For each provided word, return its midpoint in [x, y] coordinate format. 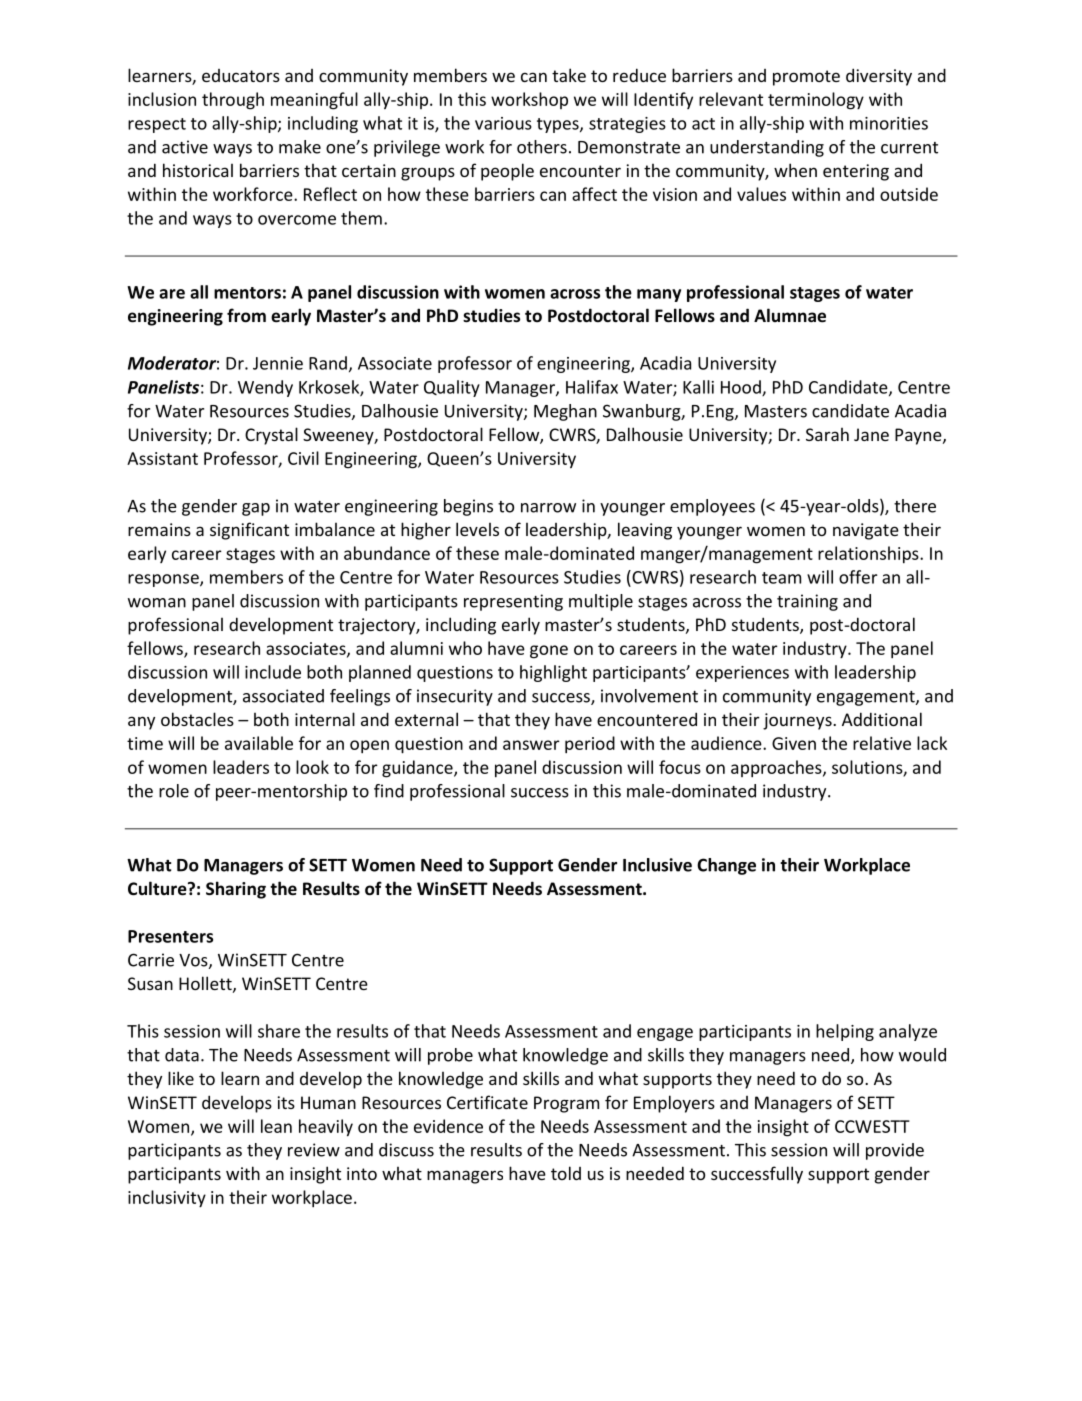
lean [276, 1126]
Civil [303, 458]
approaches [777, 768]
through [233, 101]
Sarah [827, 434]
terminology [816, 101]
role [174, 791]
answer [531, 745]
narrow [548, 508]
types [559, 125]
